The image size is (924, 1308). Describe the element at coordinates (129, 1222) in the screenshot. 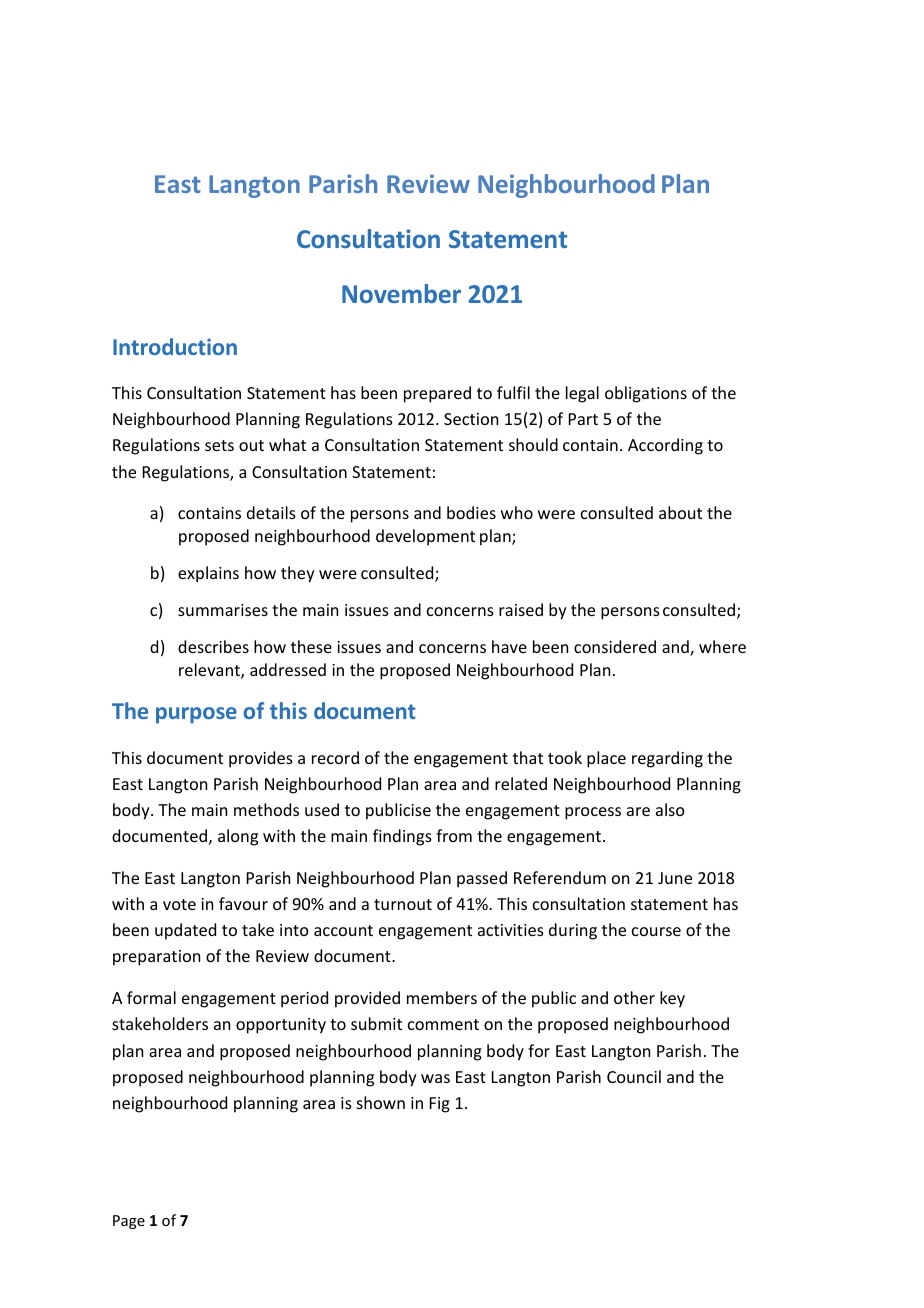

I see `Page` at that location.
